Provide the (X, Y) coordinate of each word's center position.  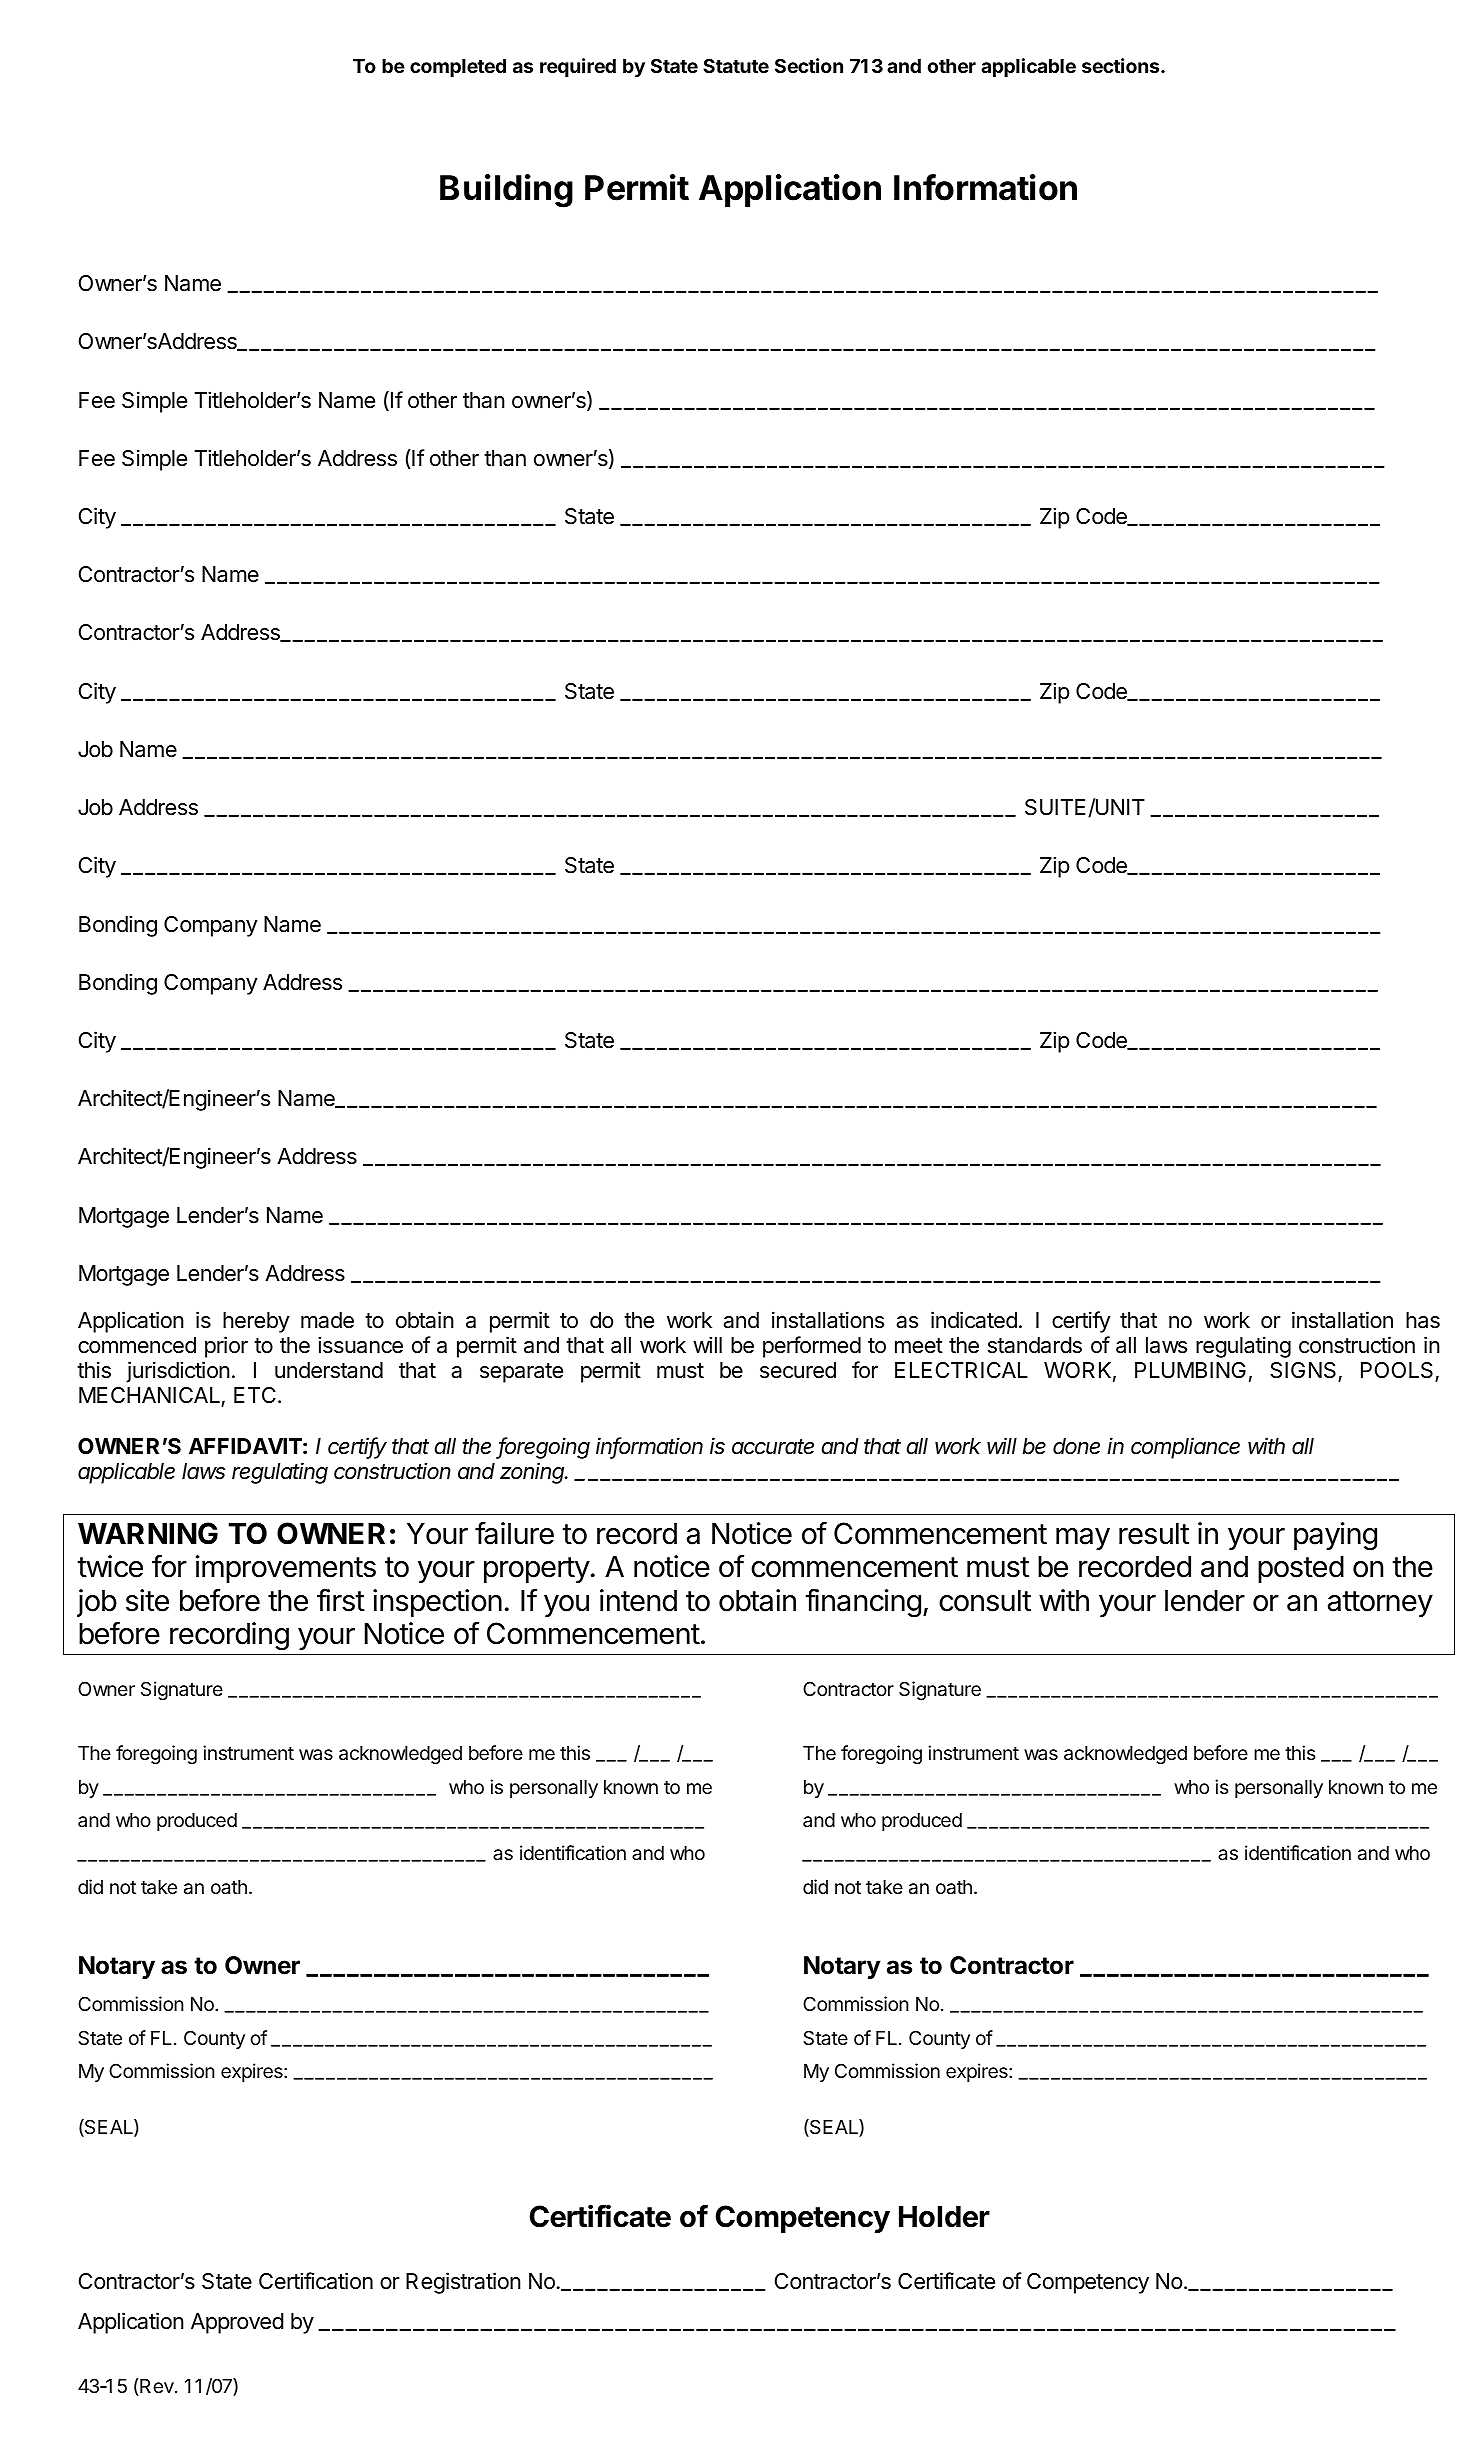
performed (812, 1347)
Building (506, 191)
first (341, 1600)
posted (1301, 1569)
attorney (1380, 1604)
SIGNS (1304, 1372)
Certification (316, 2281)
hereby (256, 1322)
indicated (974, 1320)
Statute (736, 65)
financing (863, 1603)
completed (458, 68)
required (578, 67)
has (1423, 1320)
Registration (463, 2283)
